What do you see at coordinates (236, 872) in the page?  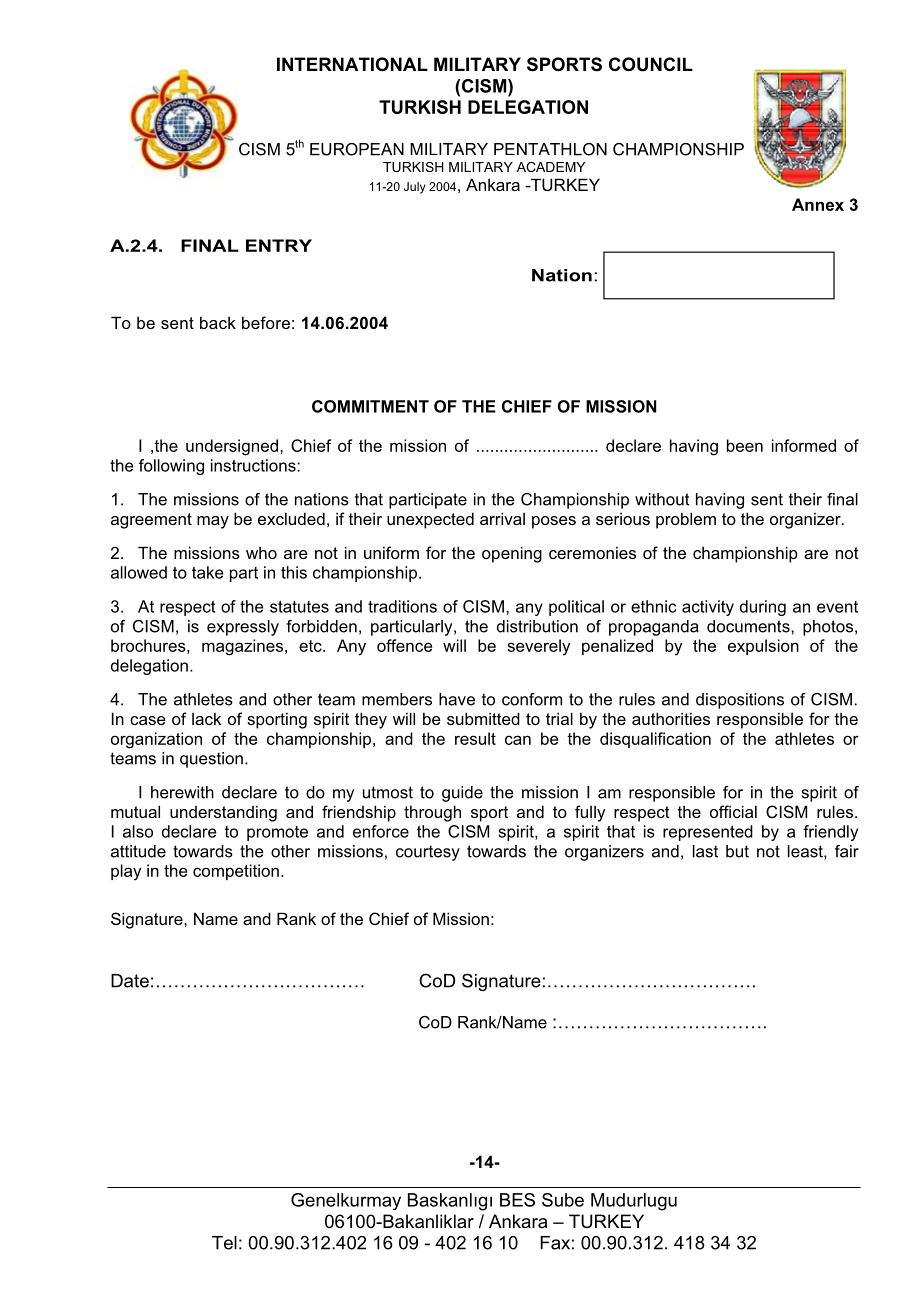 I see `competition` at bounding box center [236, 872].
